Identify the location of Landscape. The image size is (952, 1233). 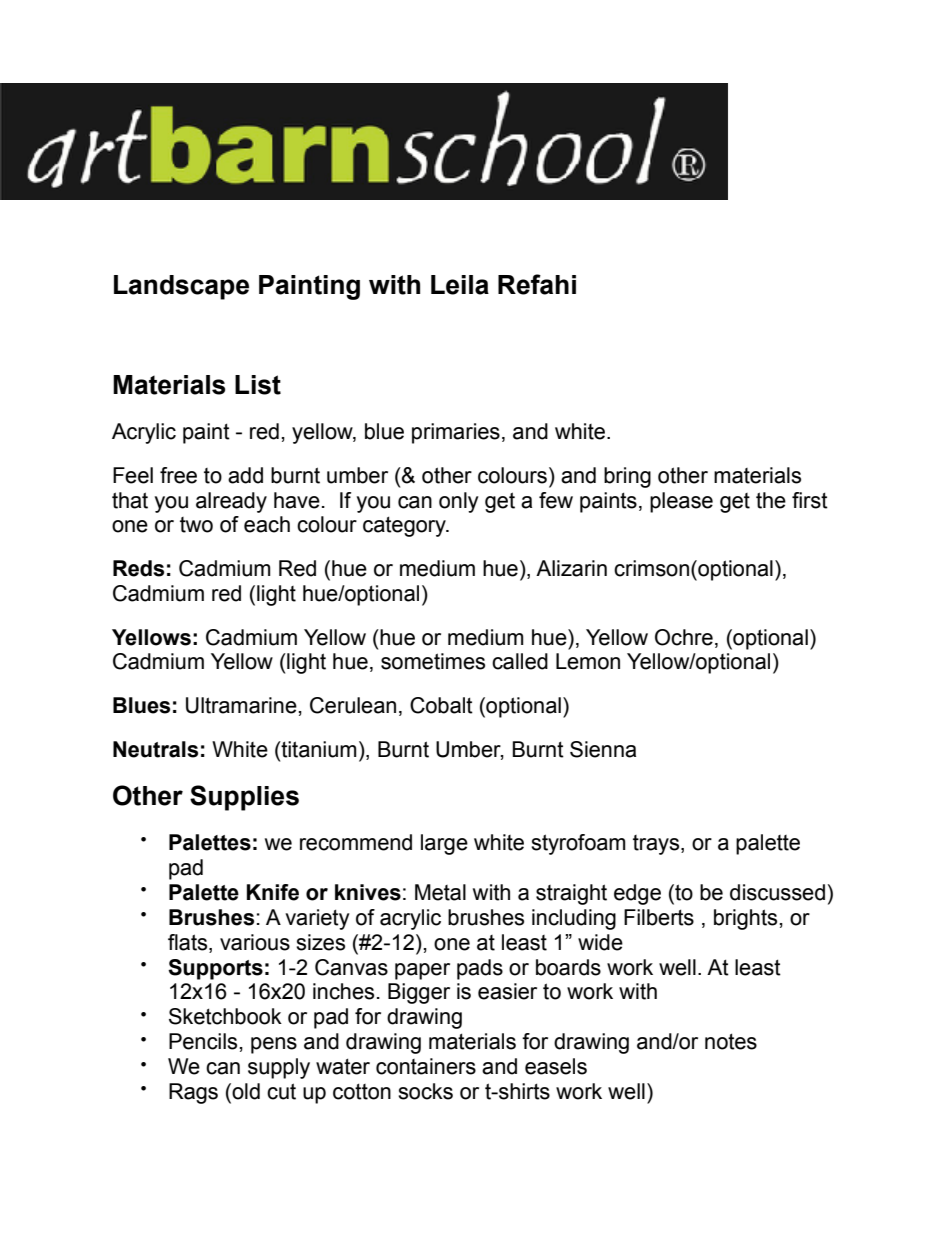
(181, 287).
